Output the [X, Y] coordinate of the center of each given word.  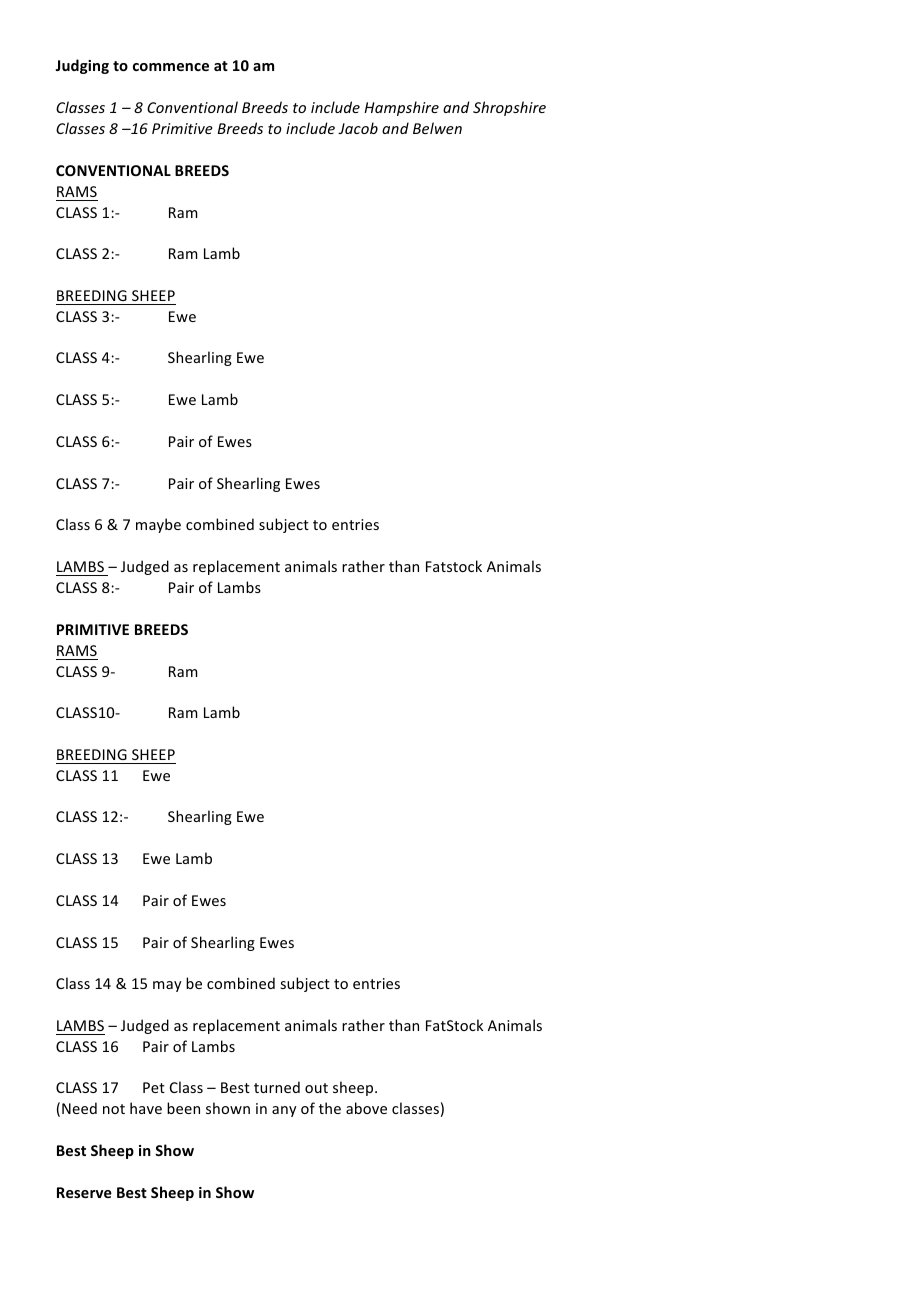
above [366, 1108]
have [146, 1108]
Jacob [358, 128]
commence [171, 67]
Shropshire [509, 108]
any [284, 1111]
